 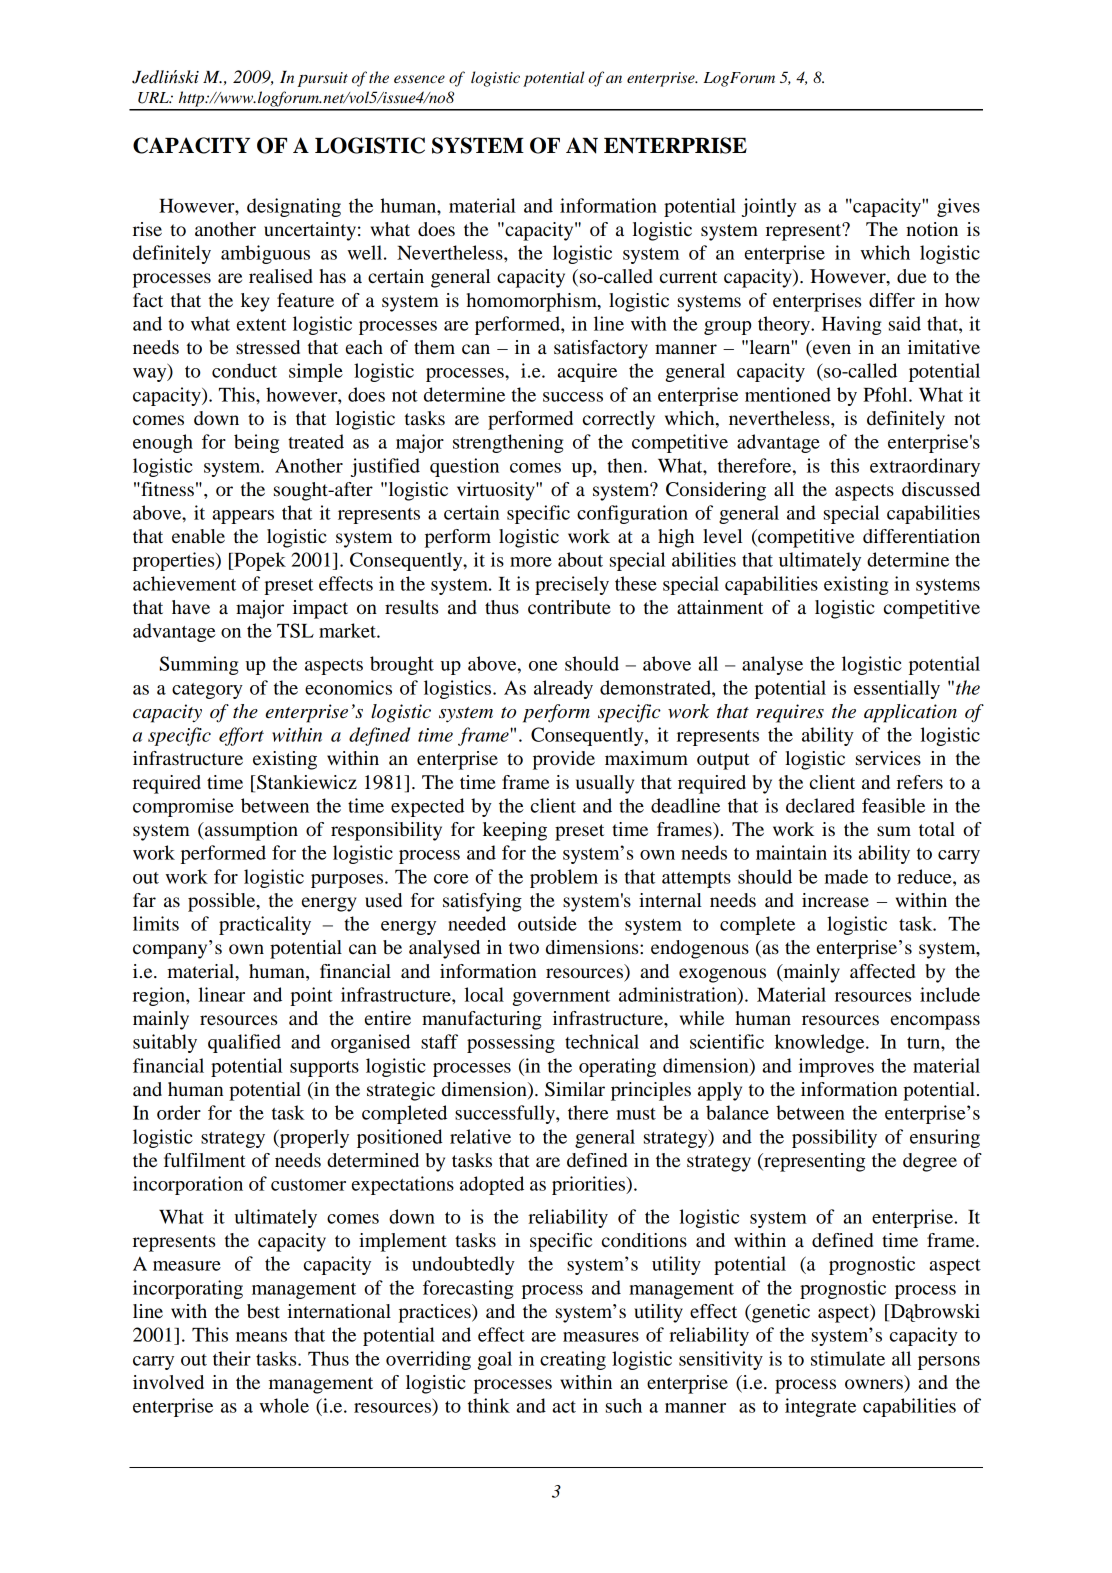 What do you see at coordinates (769, 207) in the screenshot?
I see `jointly` at bounding box center [769, 207].
